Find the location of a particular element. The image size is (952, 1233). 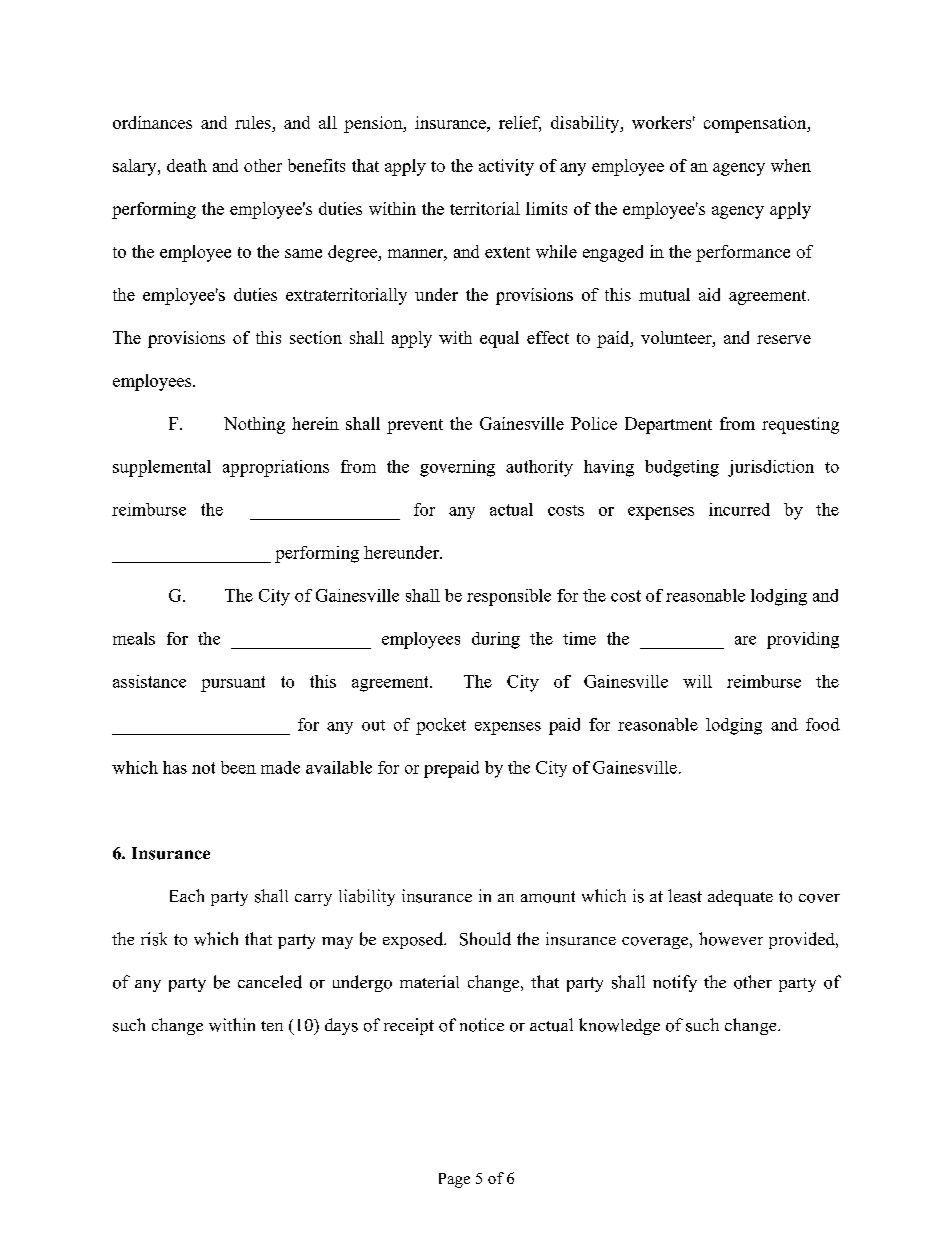

during is located at coordinates (496, 640).
